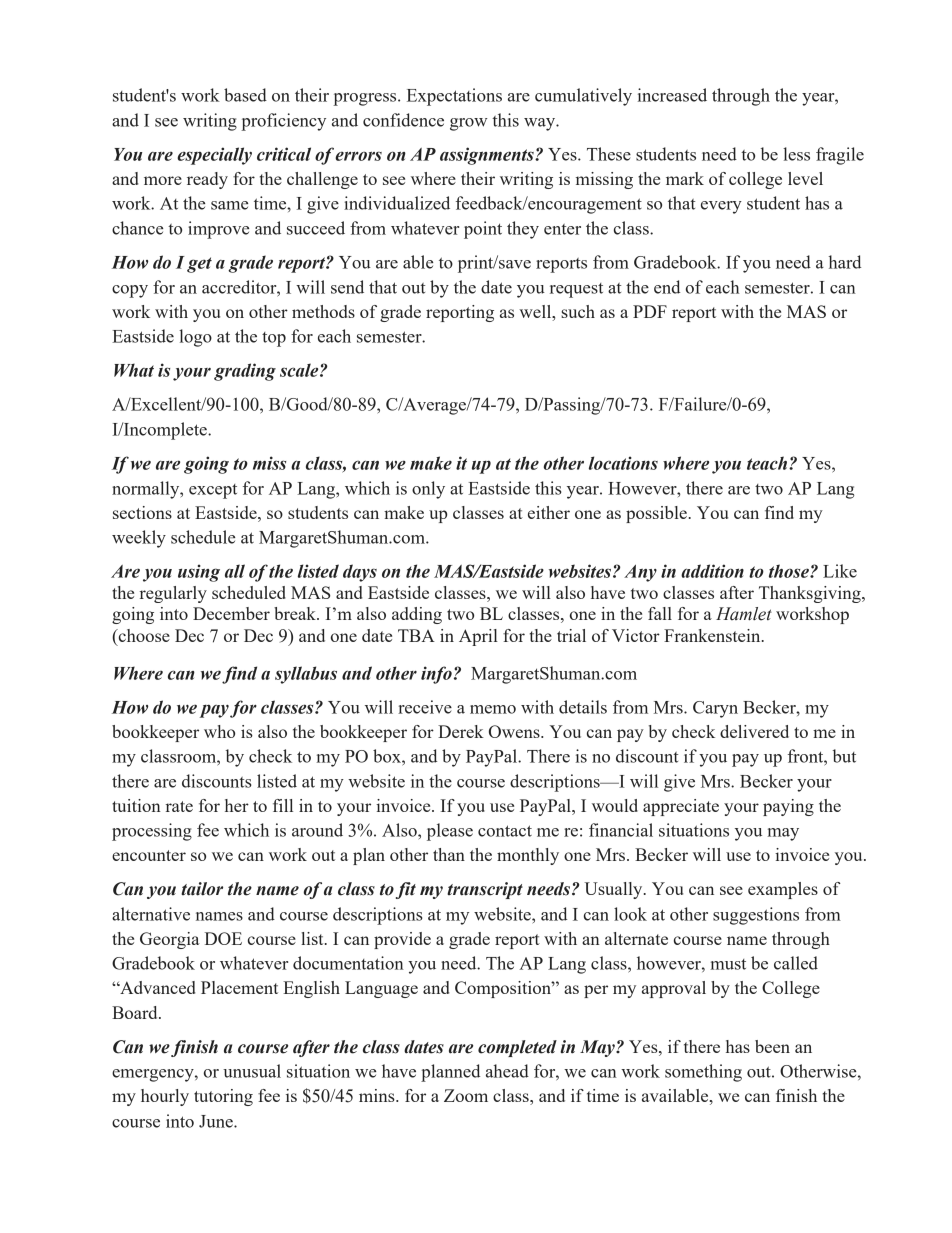  I want to click on December, so click(231, 613).
